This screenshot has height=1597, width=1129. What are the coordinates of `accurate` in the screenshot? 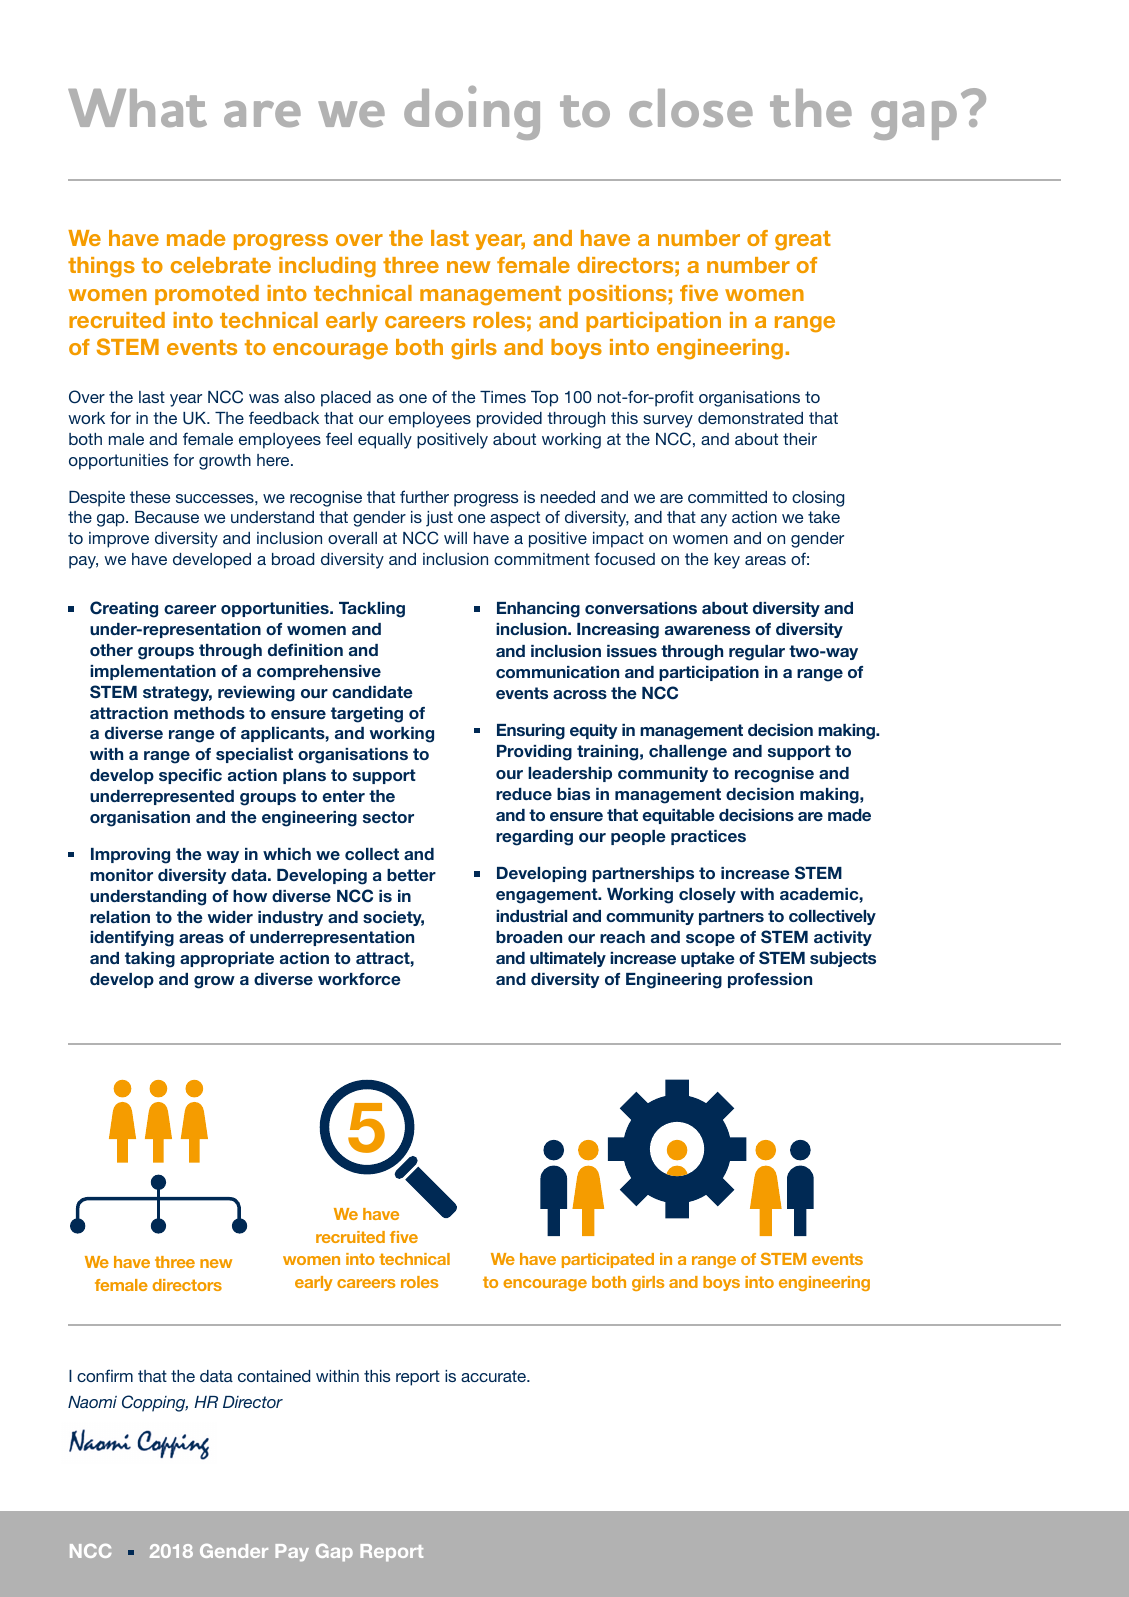 It's located at (494, 1376).
